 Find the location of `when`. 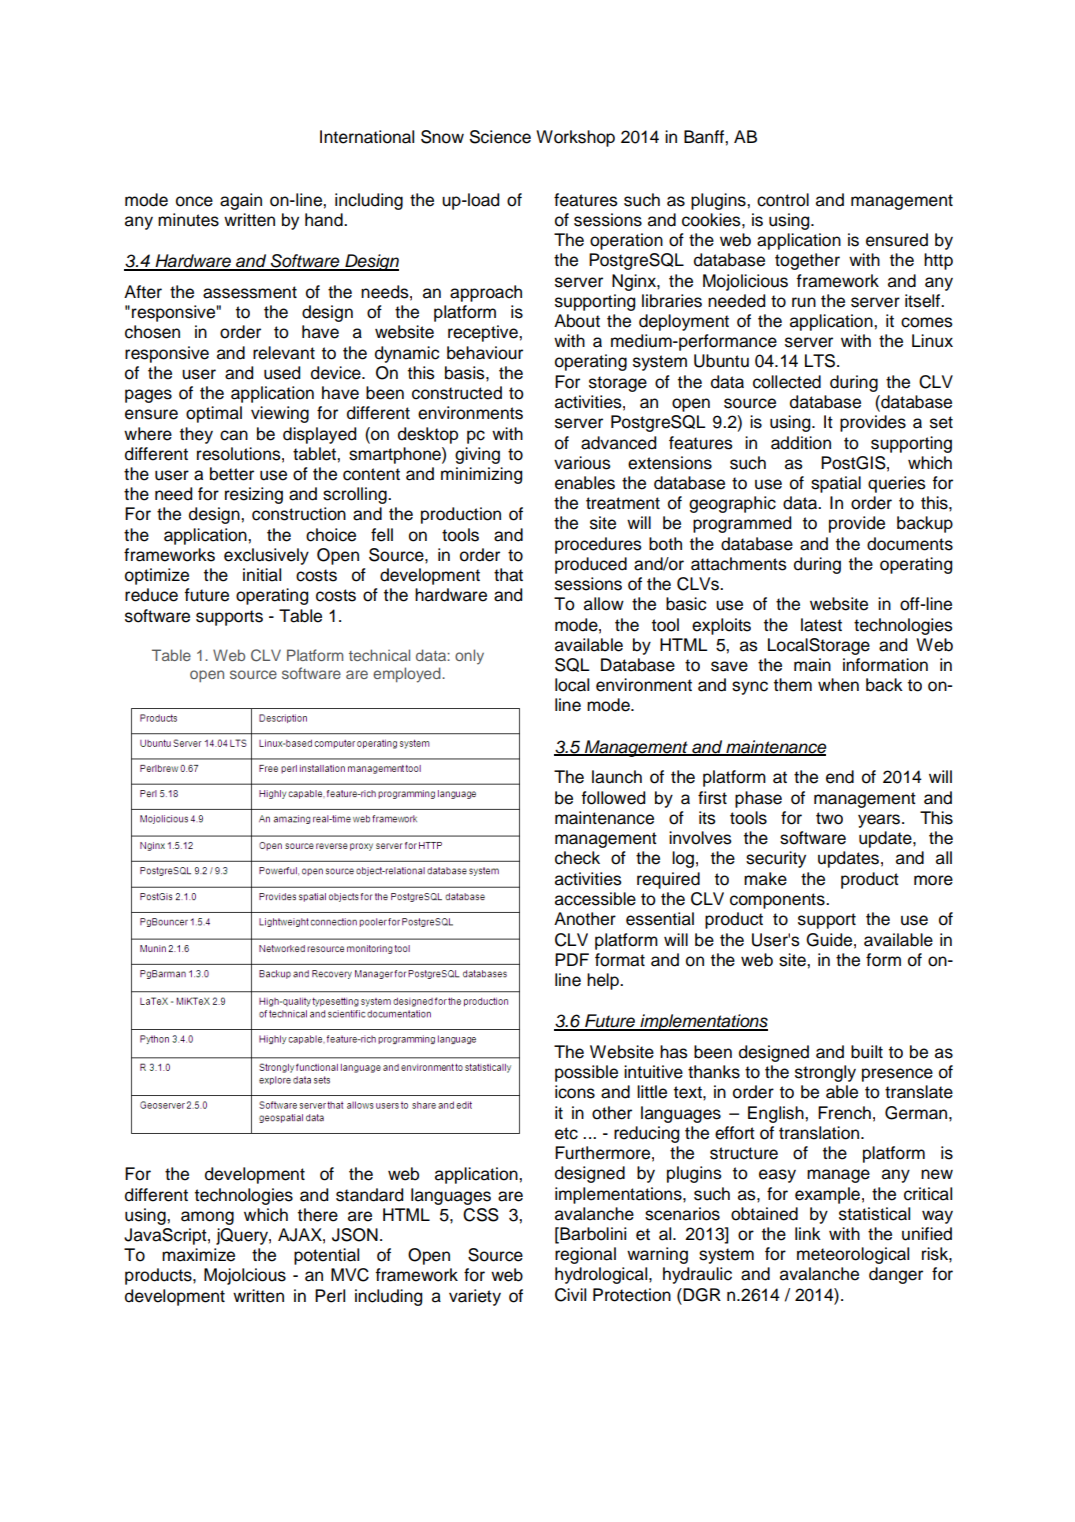

when is located at coordinates (838, 685).
